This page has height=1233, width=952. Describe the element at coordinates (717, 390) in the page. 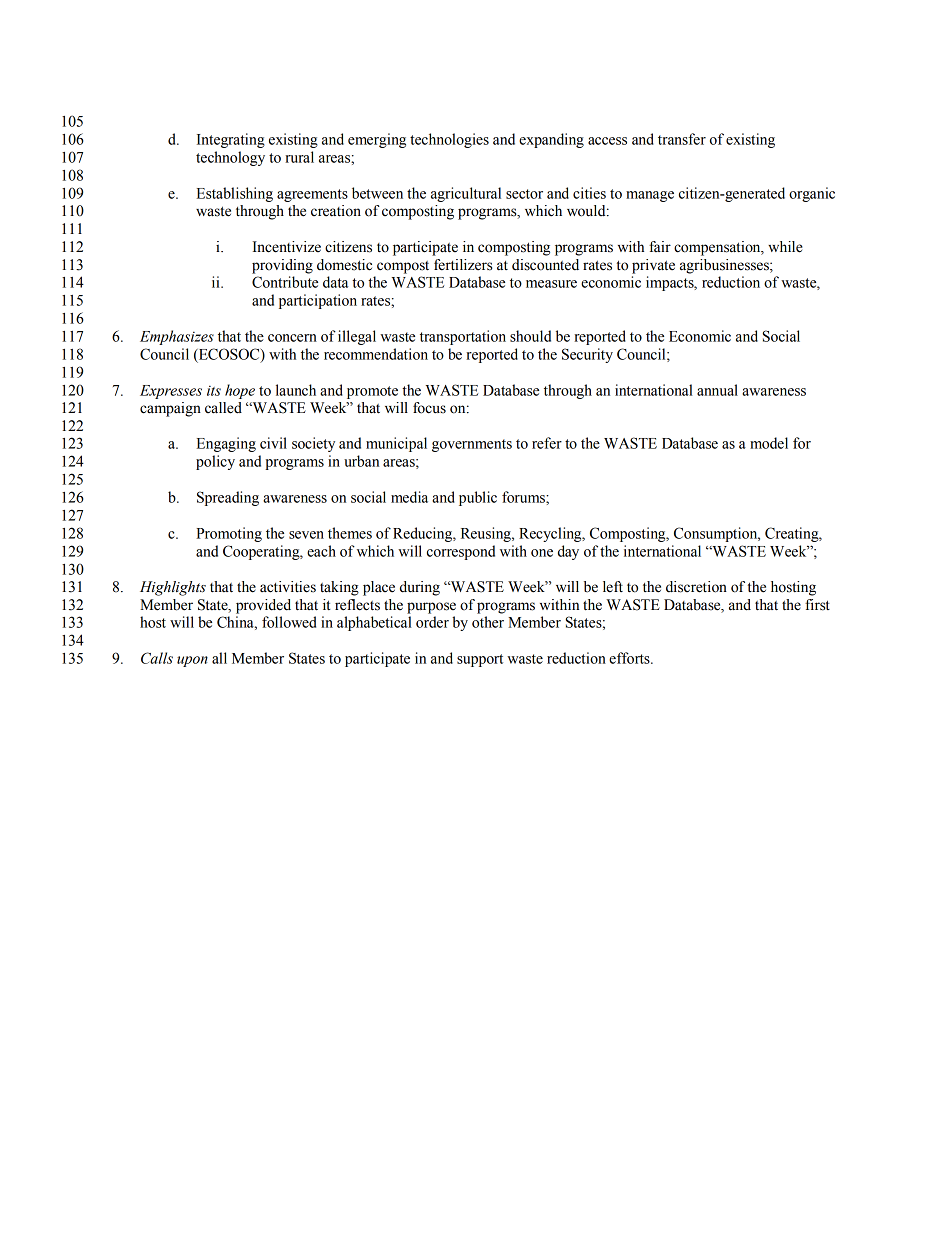

I see `annual` at that location.
